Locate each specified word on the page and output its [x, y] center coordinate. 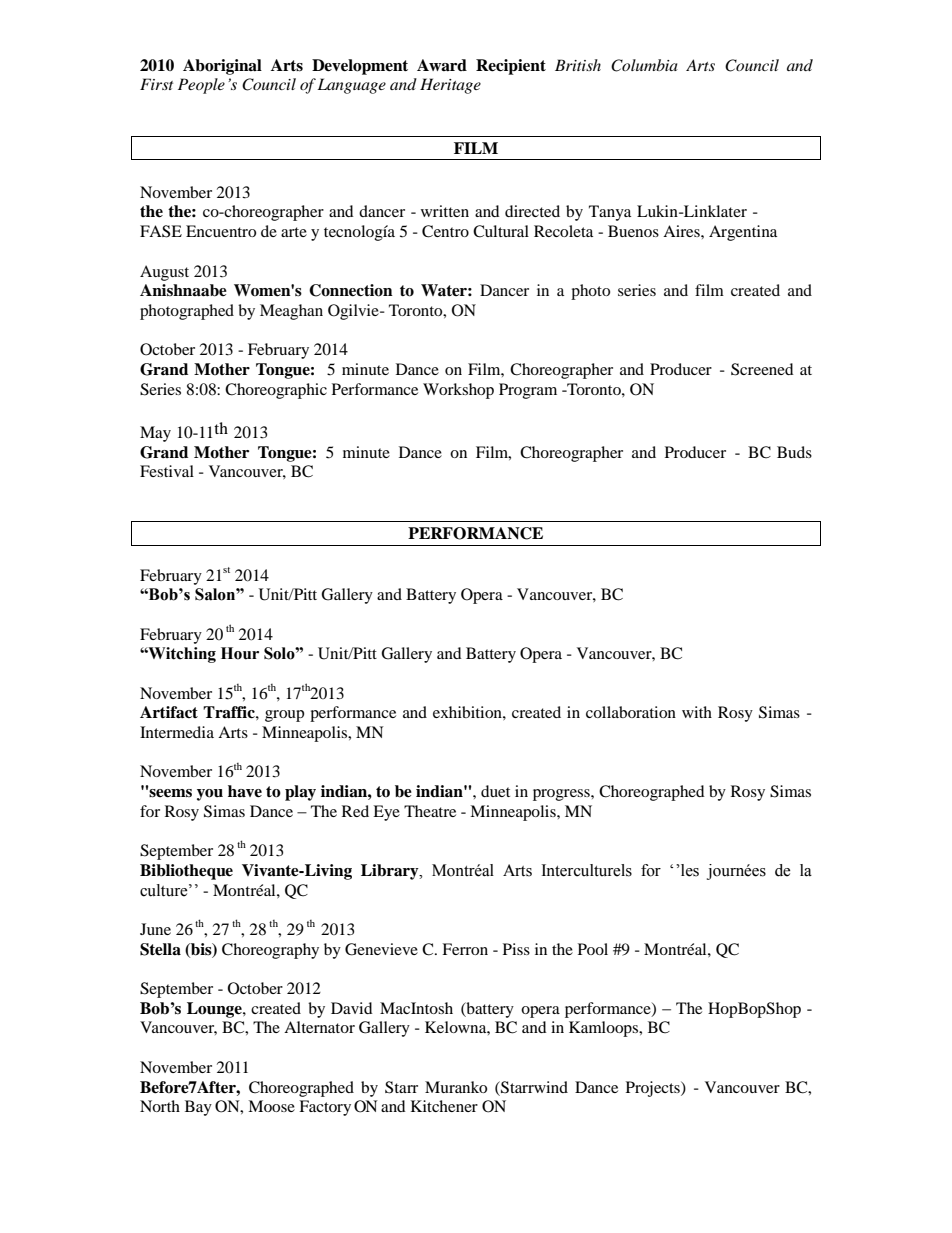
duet [495, 791]
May [155, 434]
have [245, 791]
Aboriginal [222, 67]
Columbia [644, 65]
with [697, 712]
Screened [762, 369]
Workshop [458, 391]
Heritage [450, 86]
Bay [198, 1108]
